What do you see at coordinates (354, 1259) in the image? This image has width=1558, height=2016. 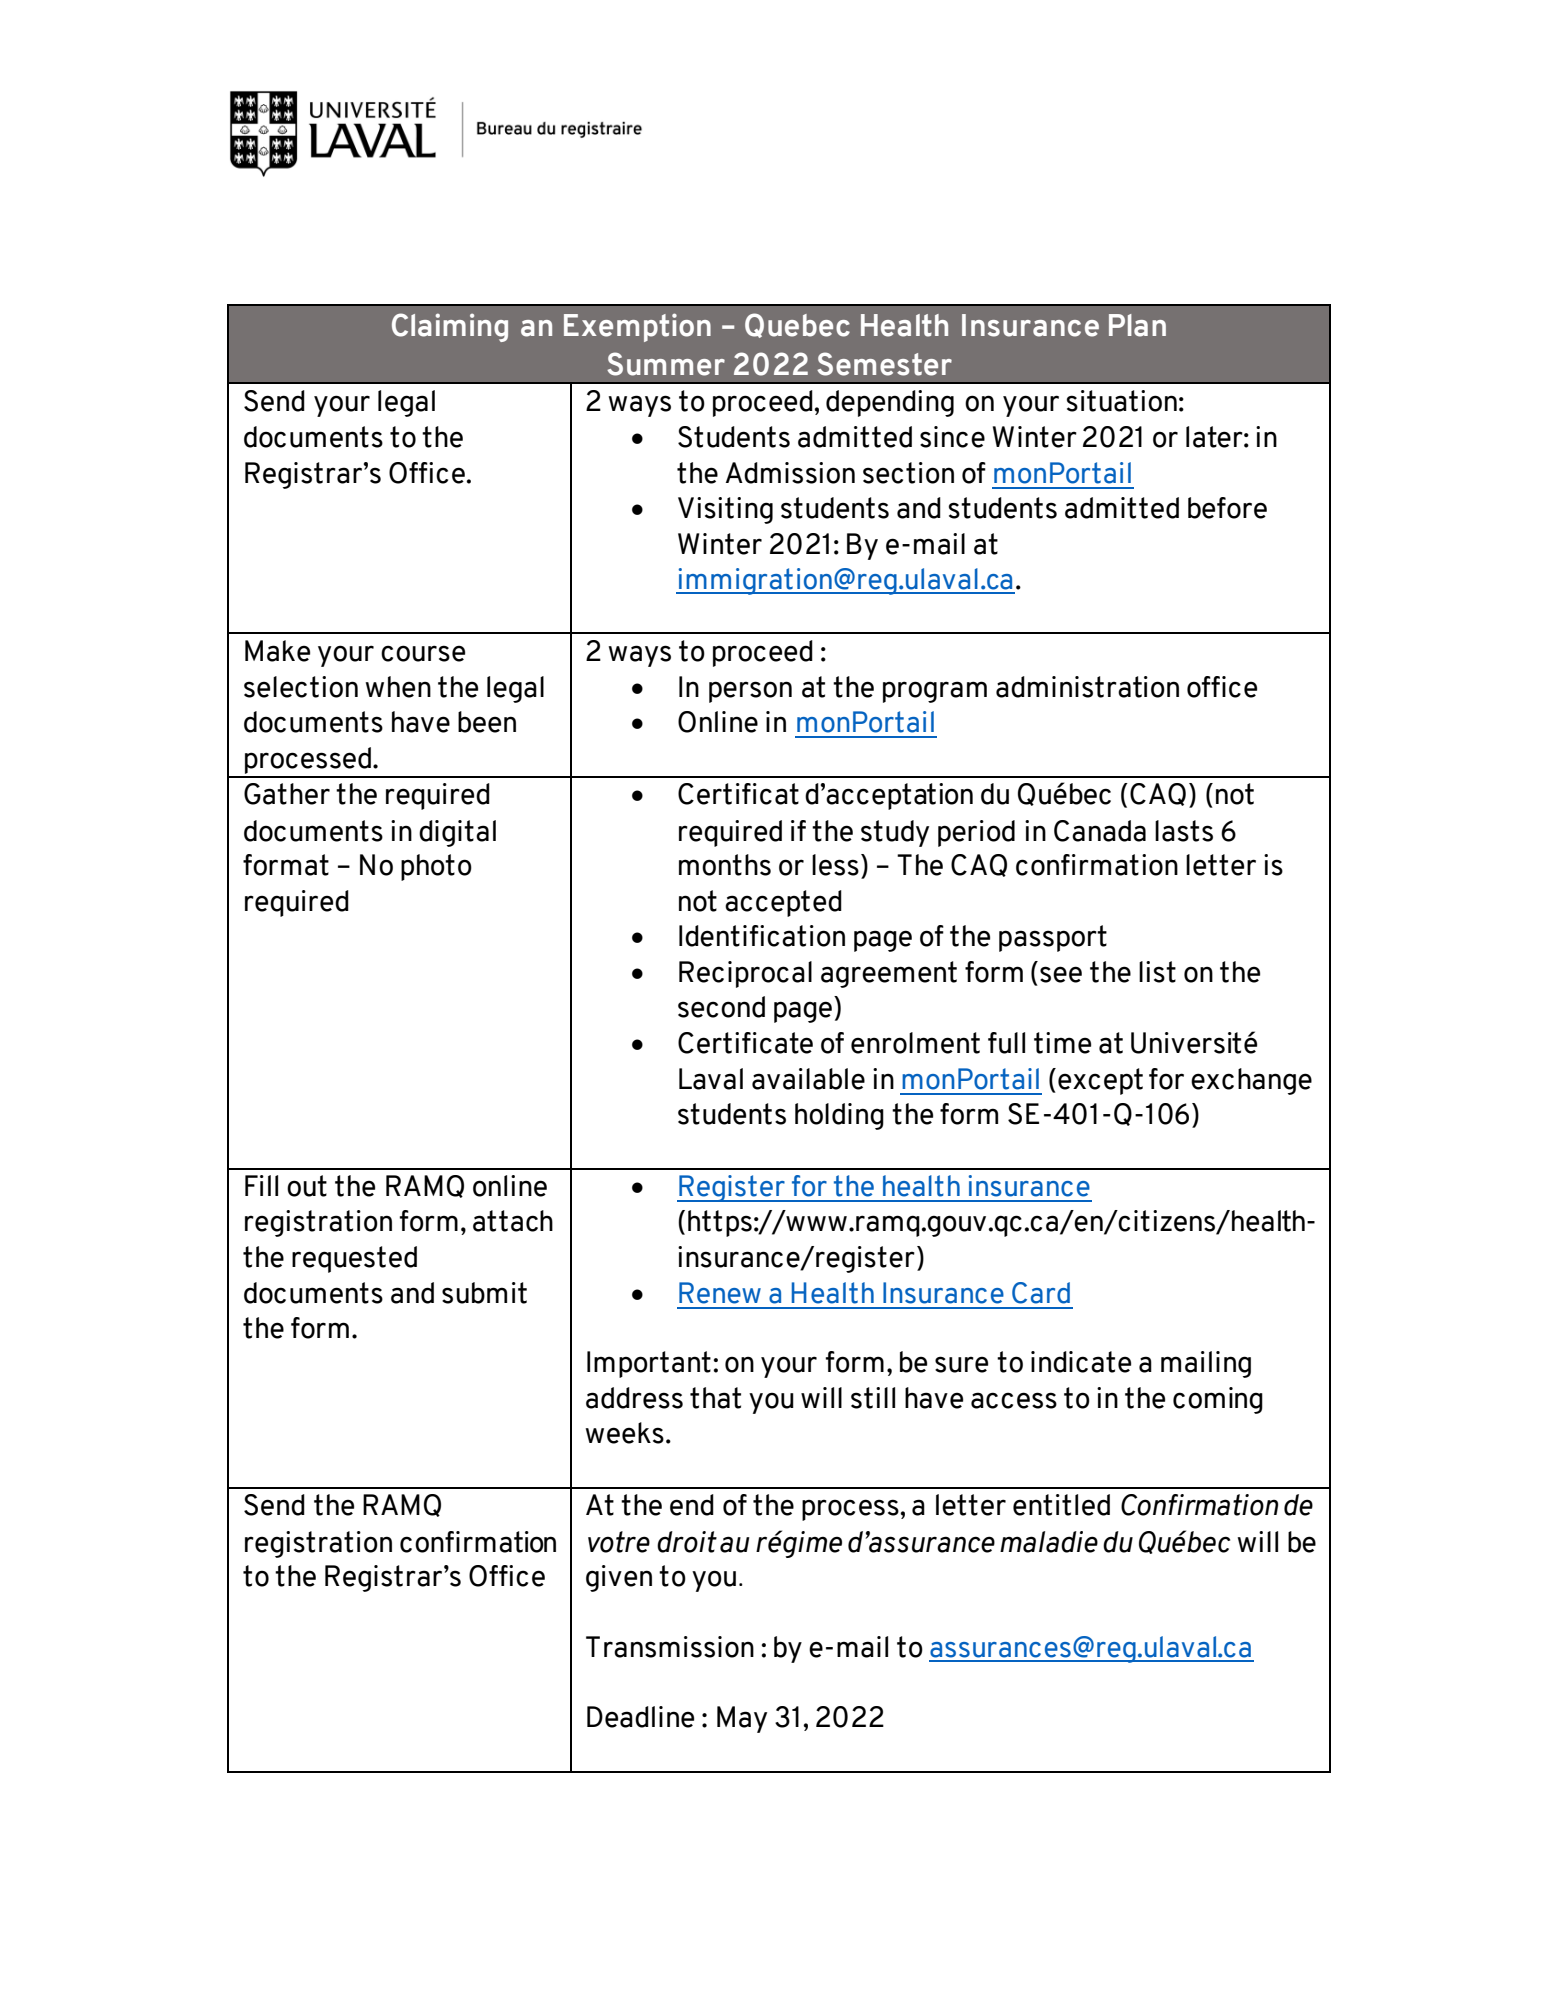 I see `requested` at bounding box center [354, 1259].
